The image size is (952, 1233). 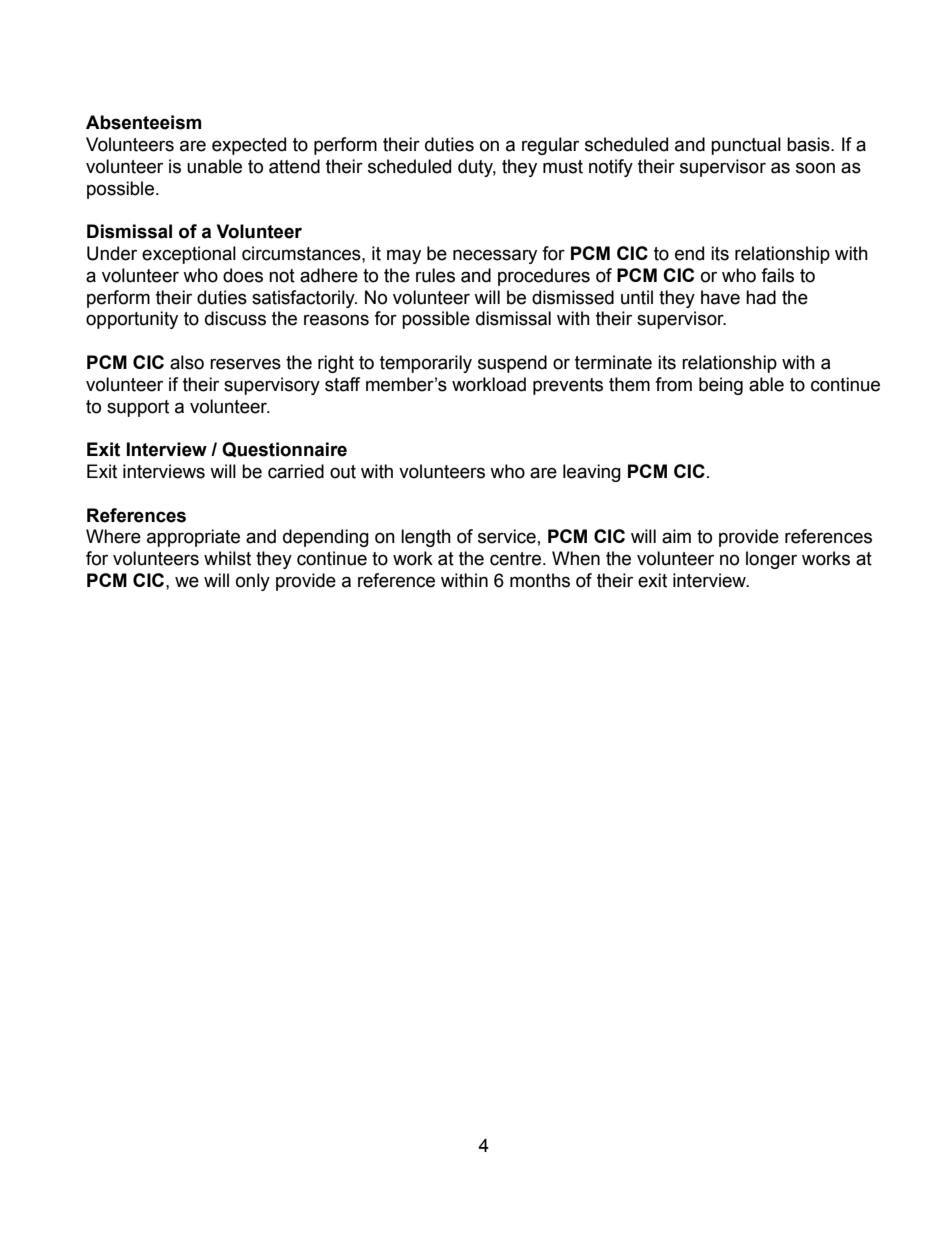 I want to click on temporarily, so click(x=426, y=364).
